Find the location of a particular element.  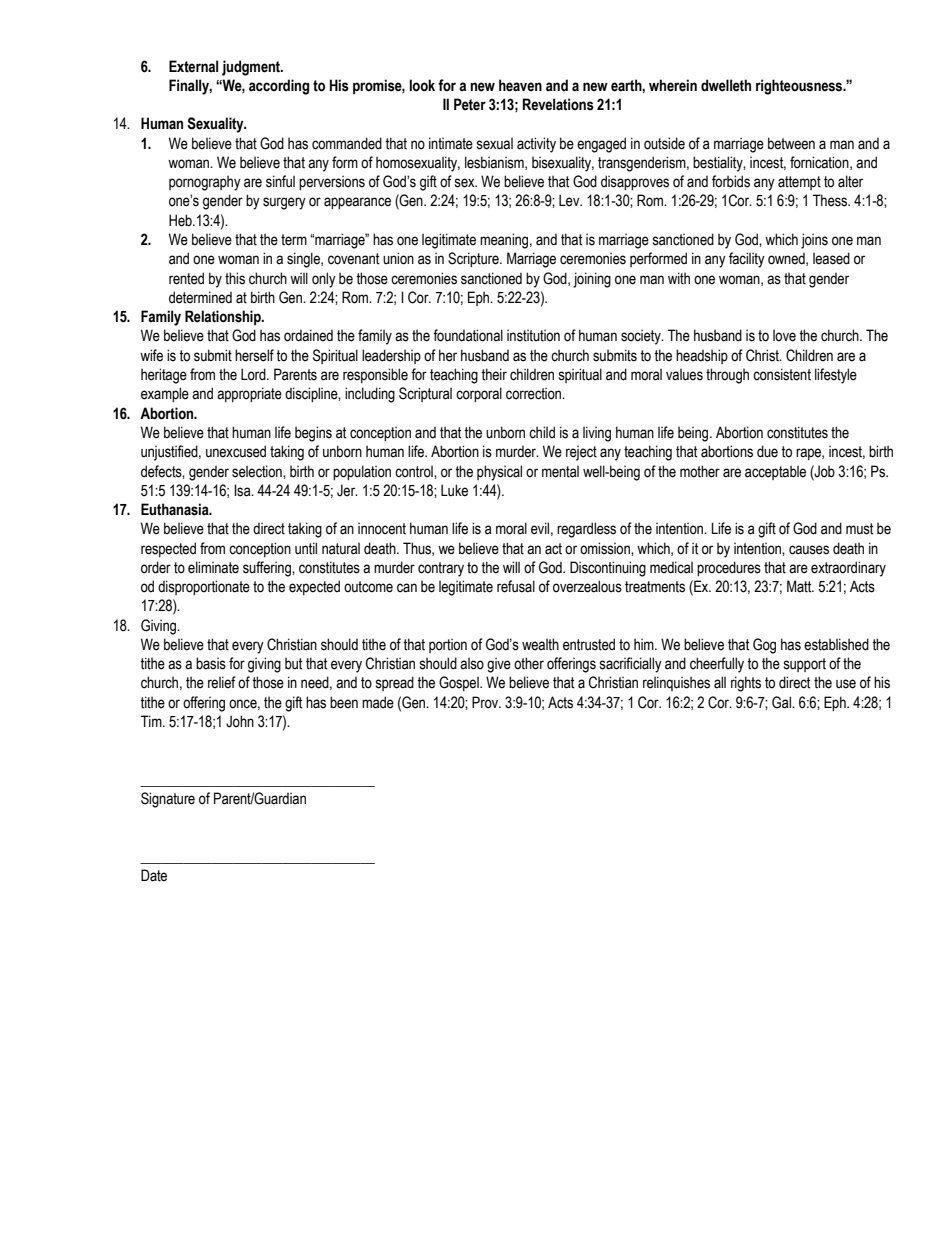

this is located at coordinates (235, 278).
